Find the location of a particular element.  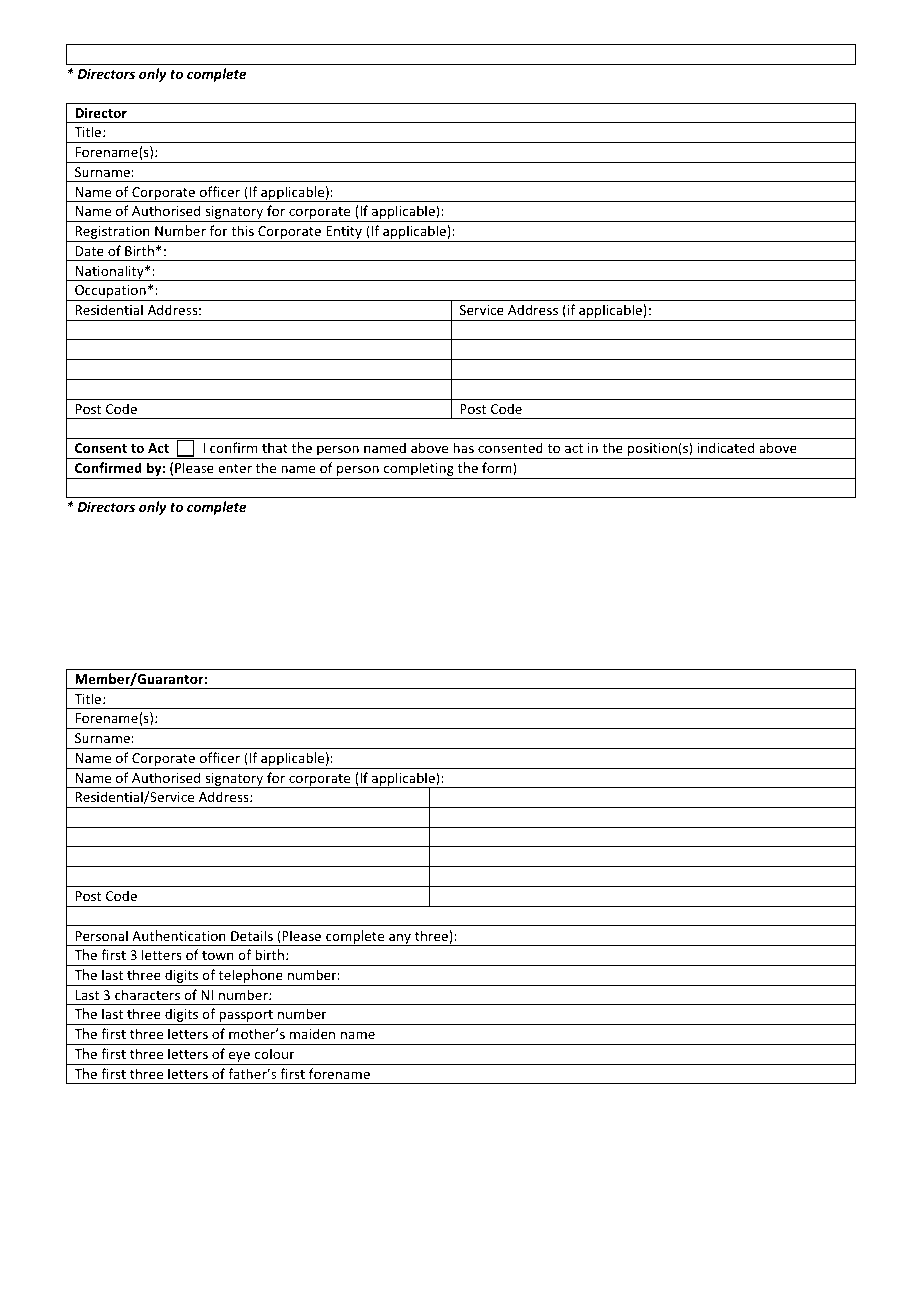

indicated is located at coordinates (726, 447).
